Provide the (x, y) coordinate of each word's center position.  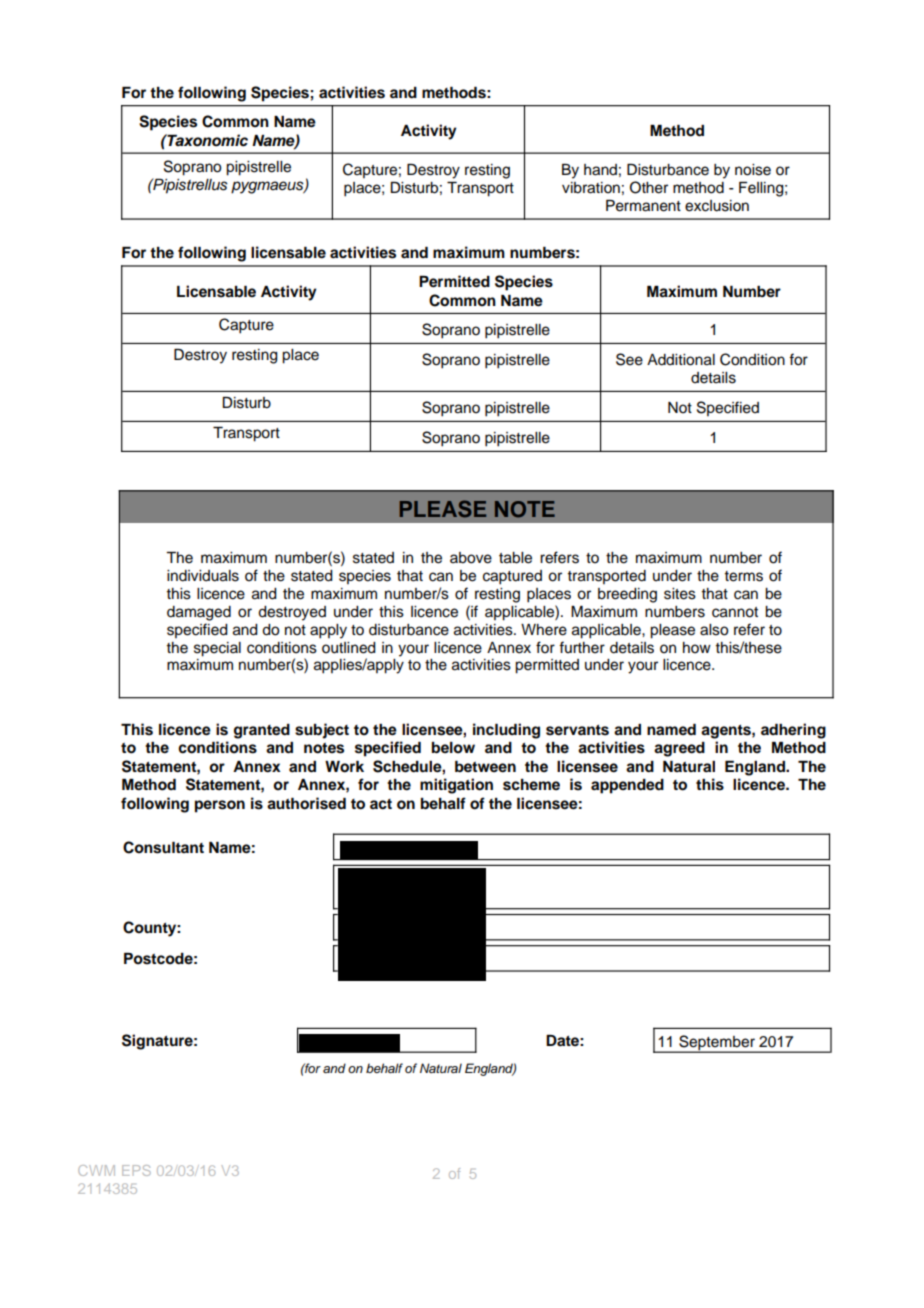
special (217, 649)
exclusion (717, 206)
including (506, 731)
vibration (591, 188)
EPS (136, 1170)
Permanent (643, 206)
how (697, 648)
